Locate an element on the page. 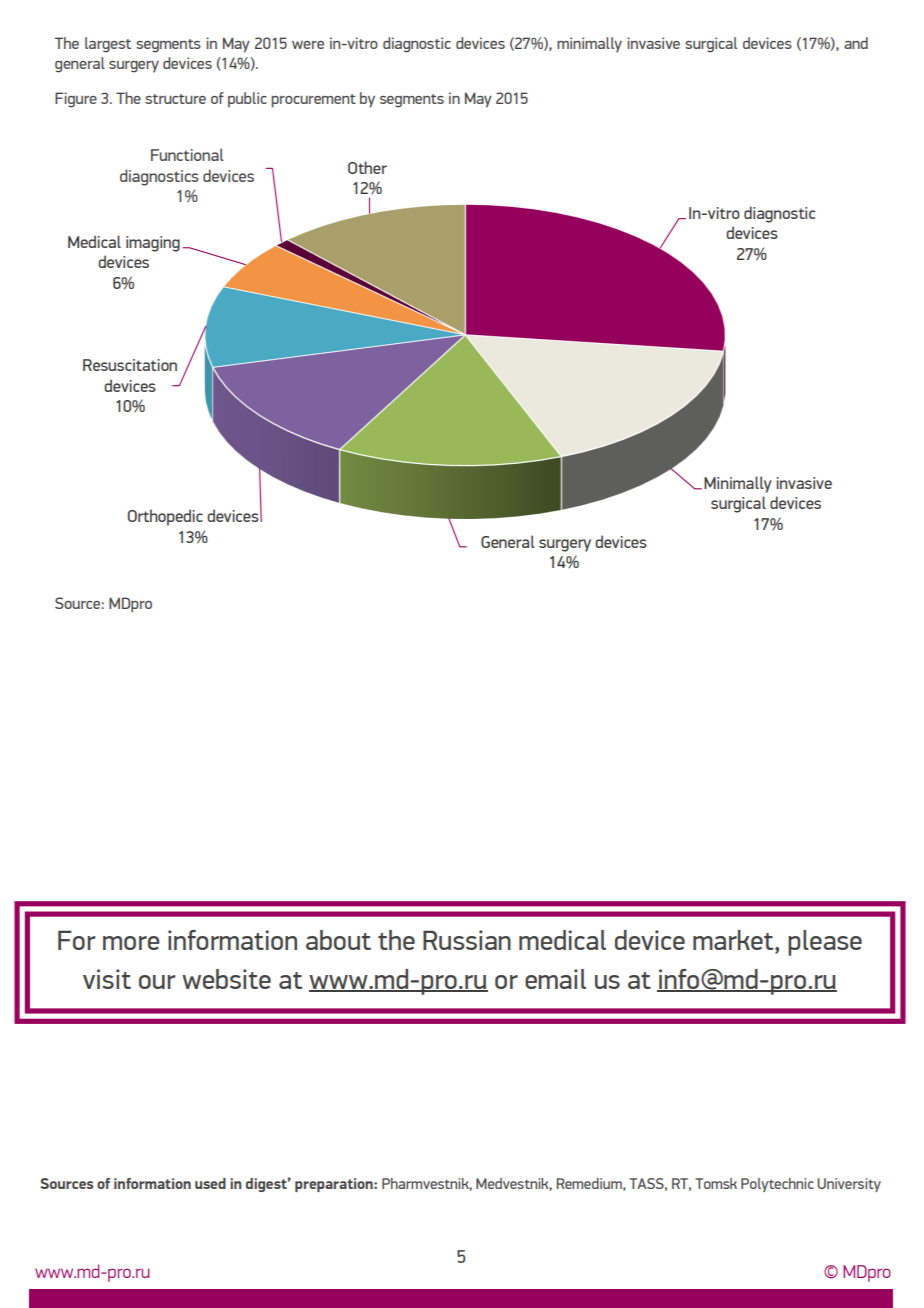  market is located at coordinates (734, 941).
